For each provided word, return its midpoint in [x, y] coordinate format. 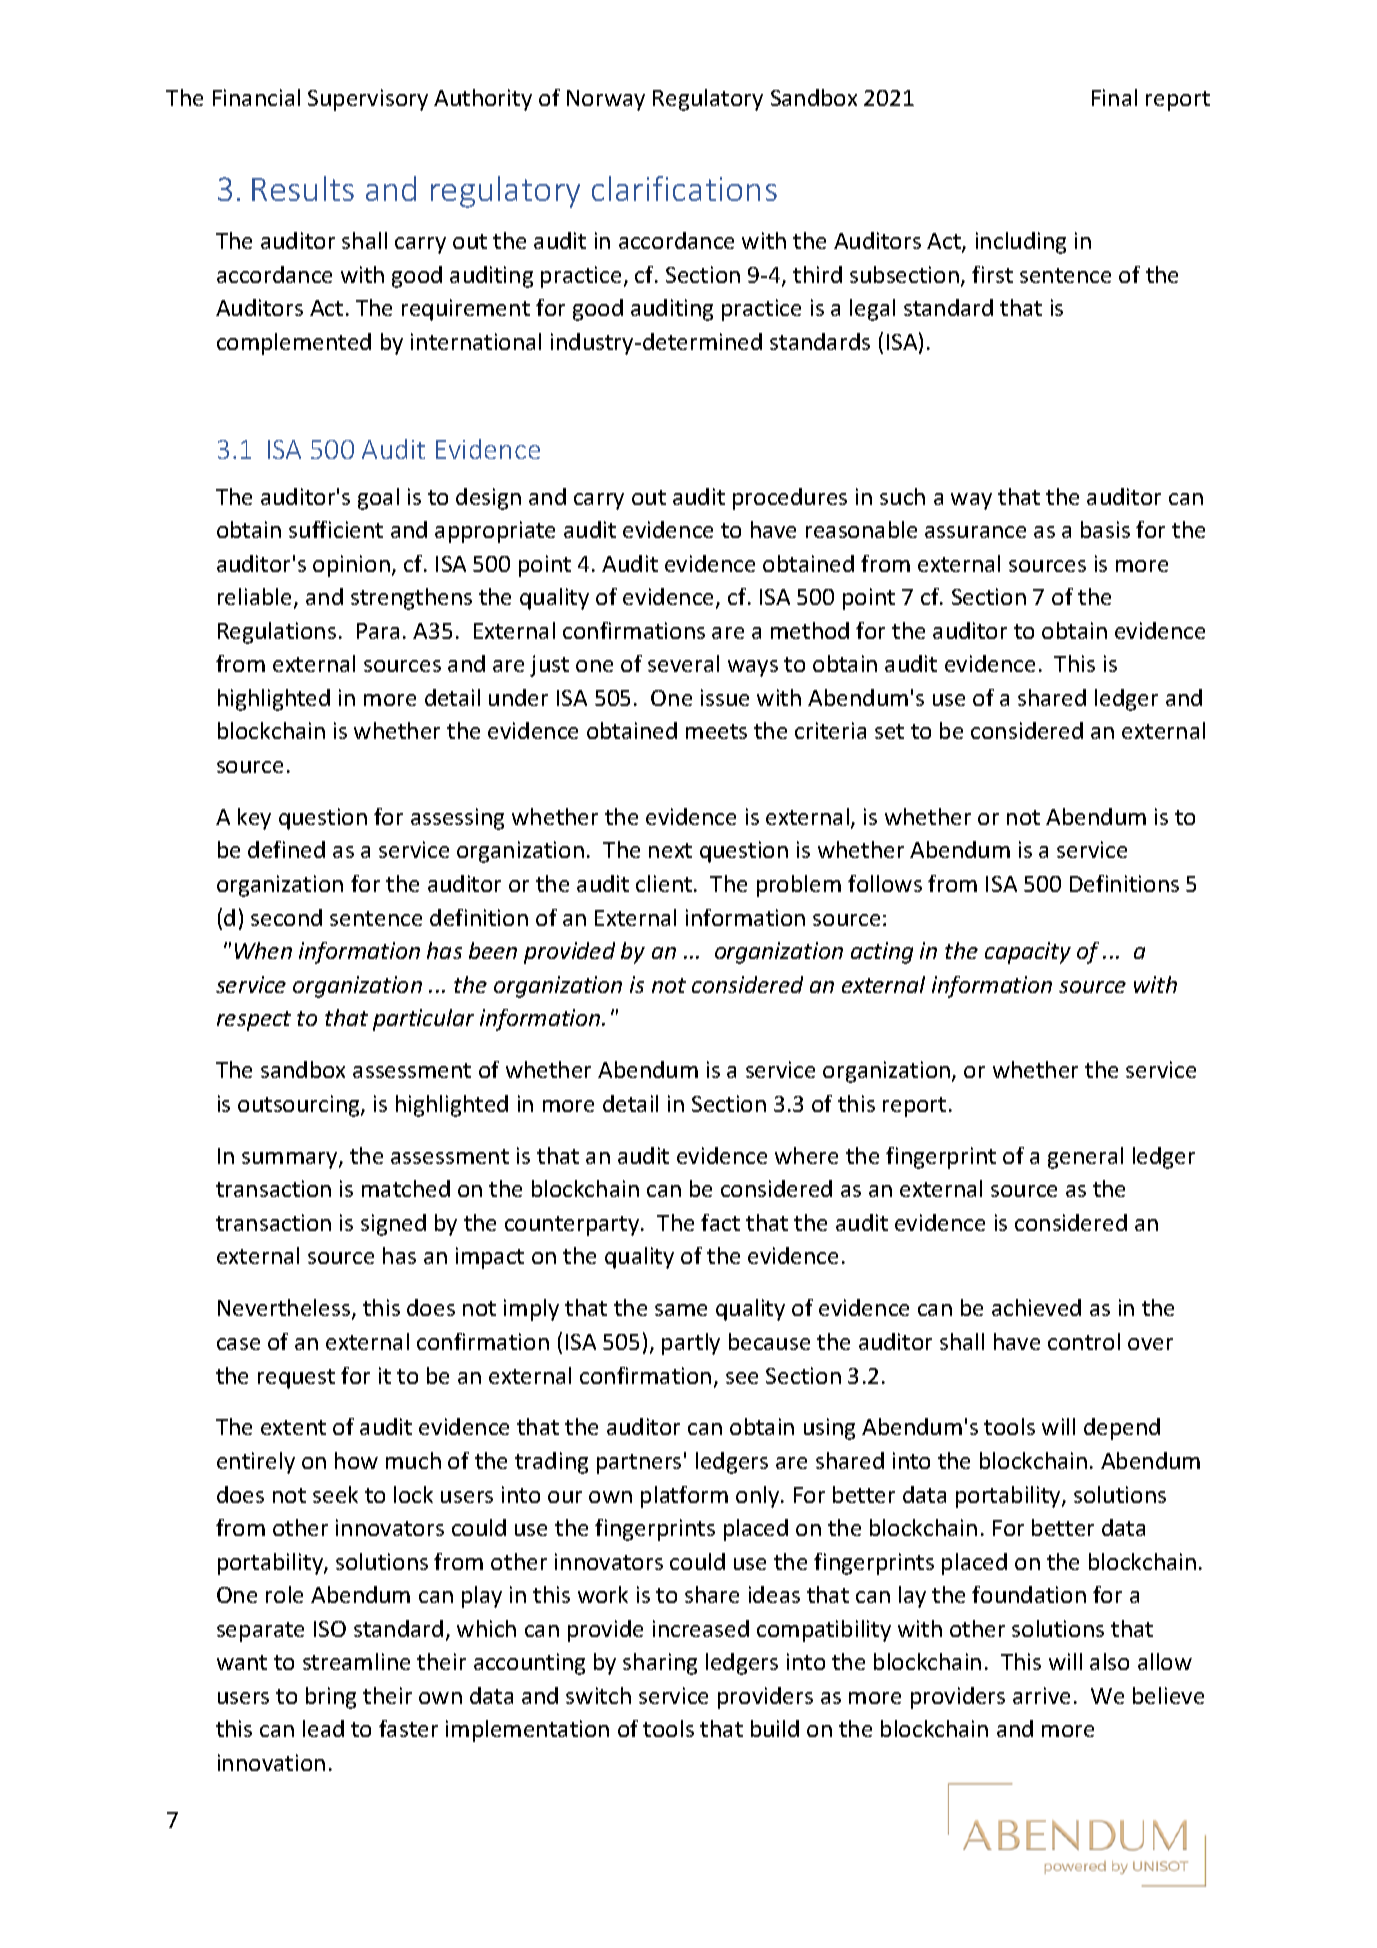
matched [406, 1188]
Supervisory [368, 100]
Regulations [277, 633]
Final [1114, 97]
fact [720, 1222]
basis [1105, 529]
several [683, 663]
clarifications [684, 188]
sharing [660, 1664]
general [1085, 1158]
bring [331, 1698]
